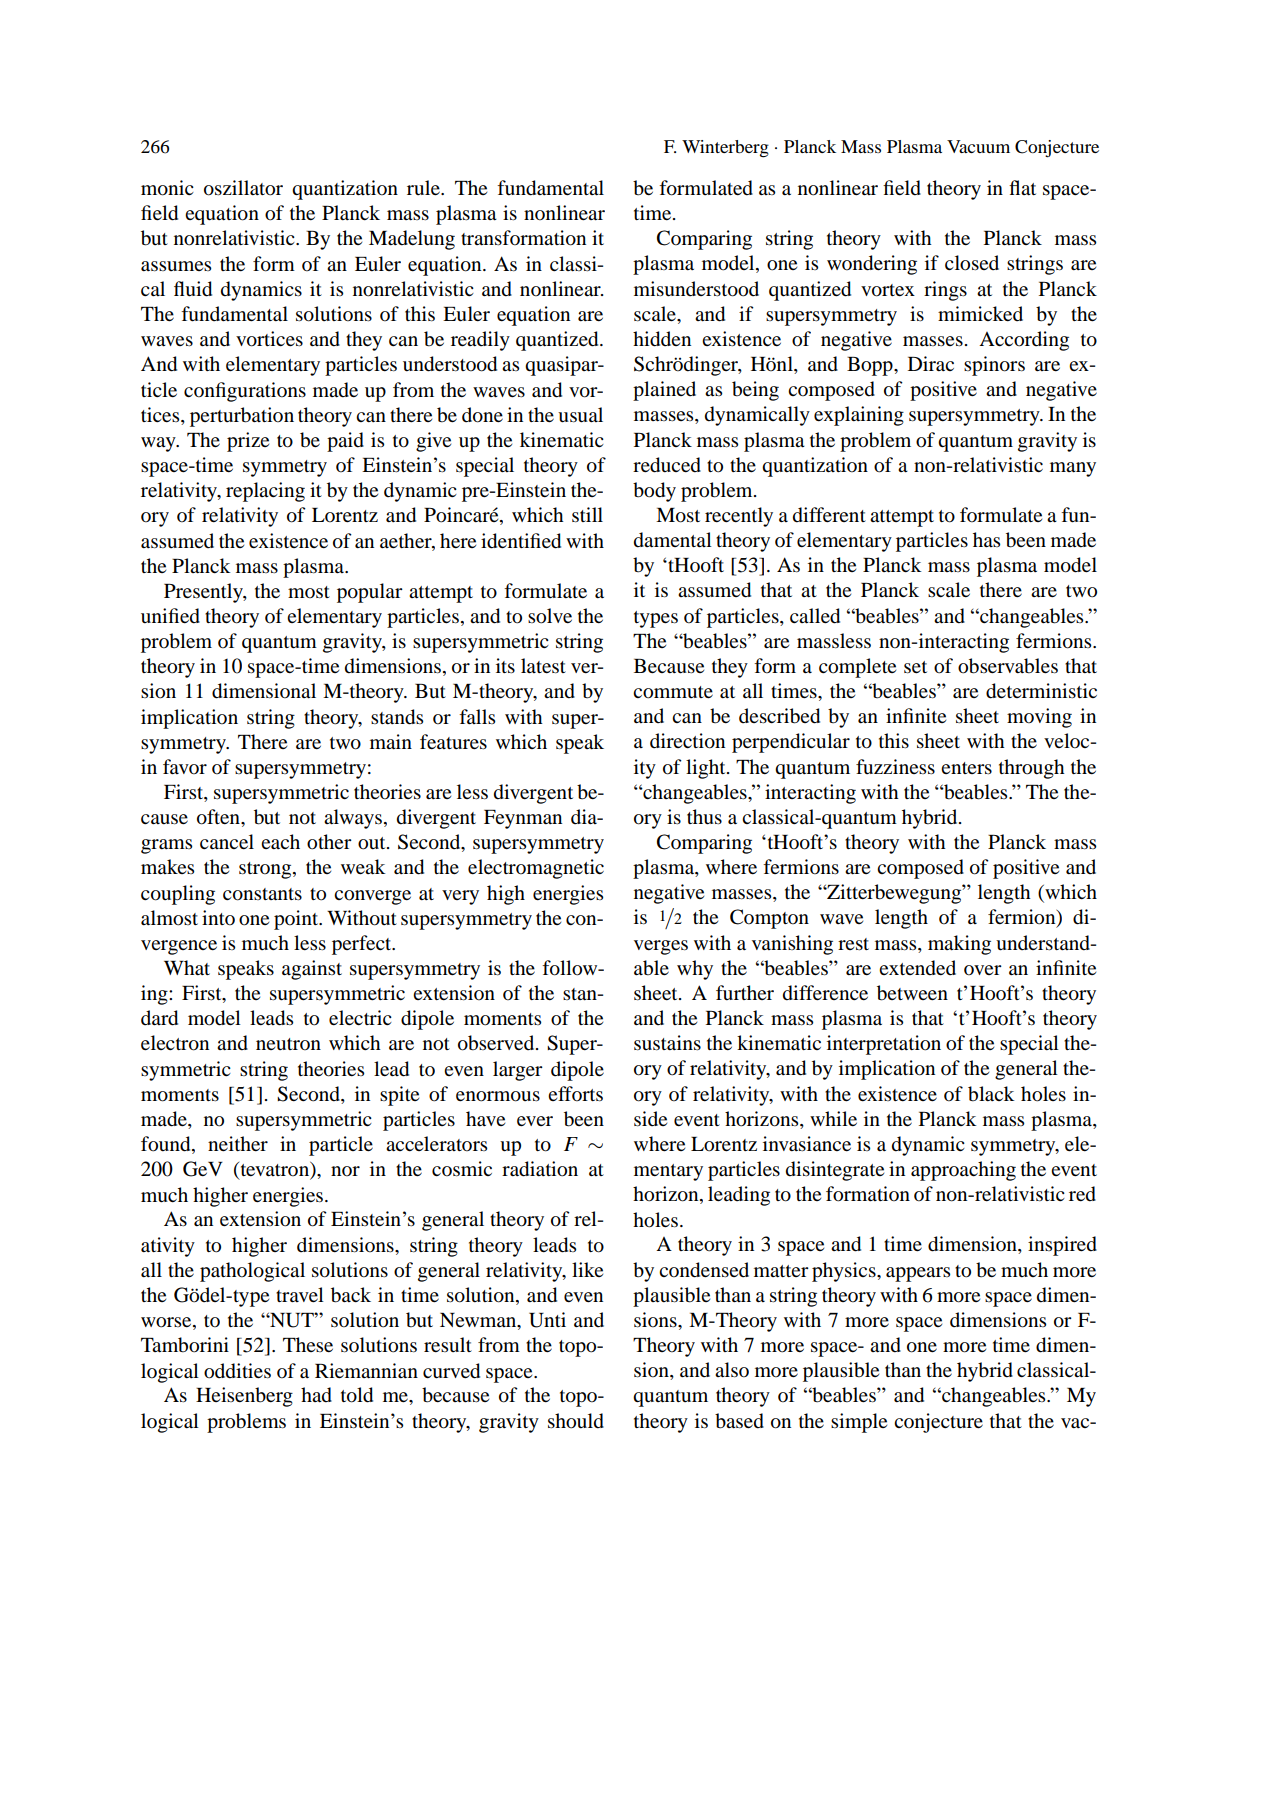  I want to click on black, so click(991, 1094).
